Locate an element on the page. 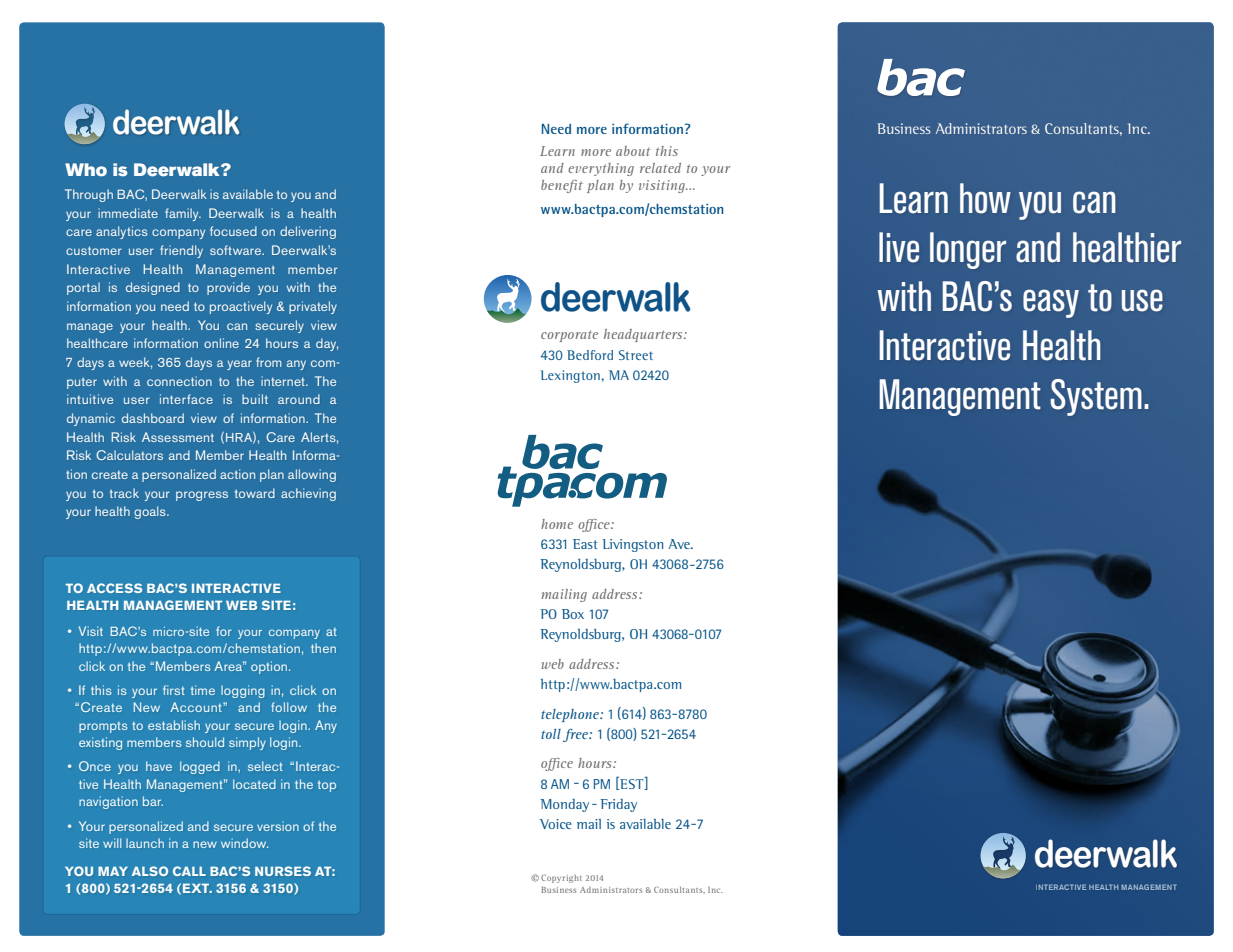 The height and width of the image is (952, 1233). goals is located at coordinates (151, 512).
